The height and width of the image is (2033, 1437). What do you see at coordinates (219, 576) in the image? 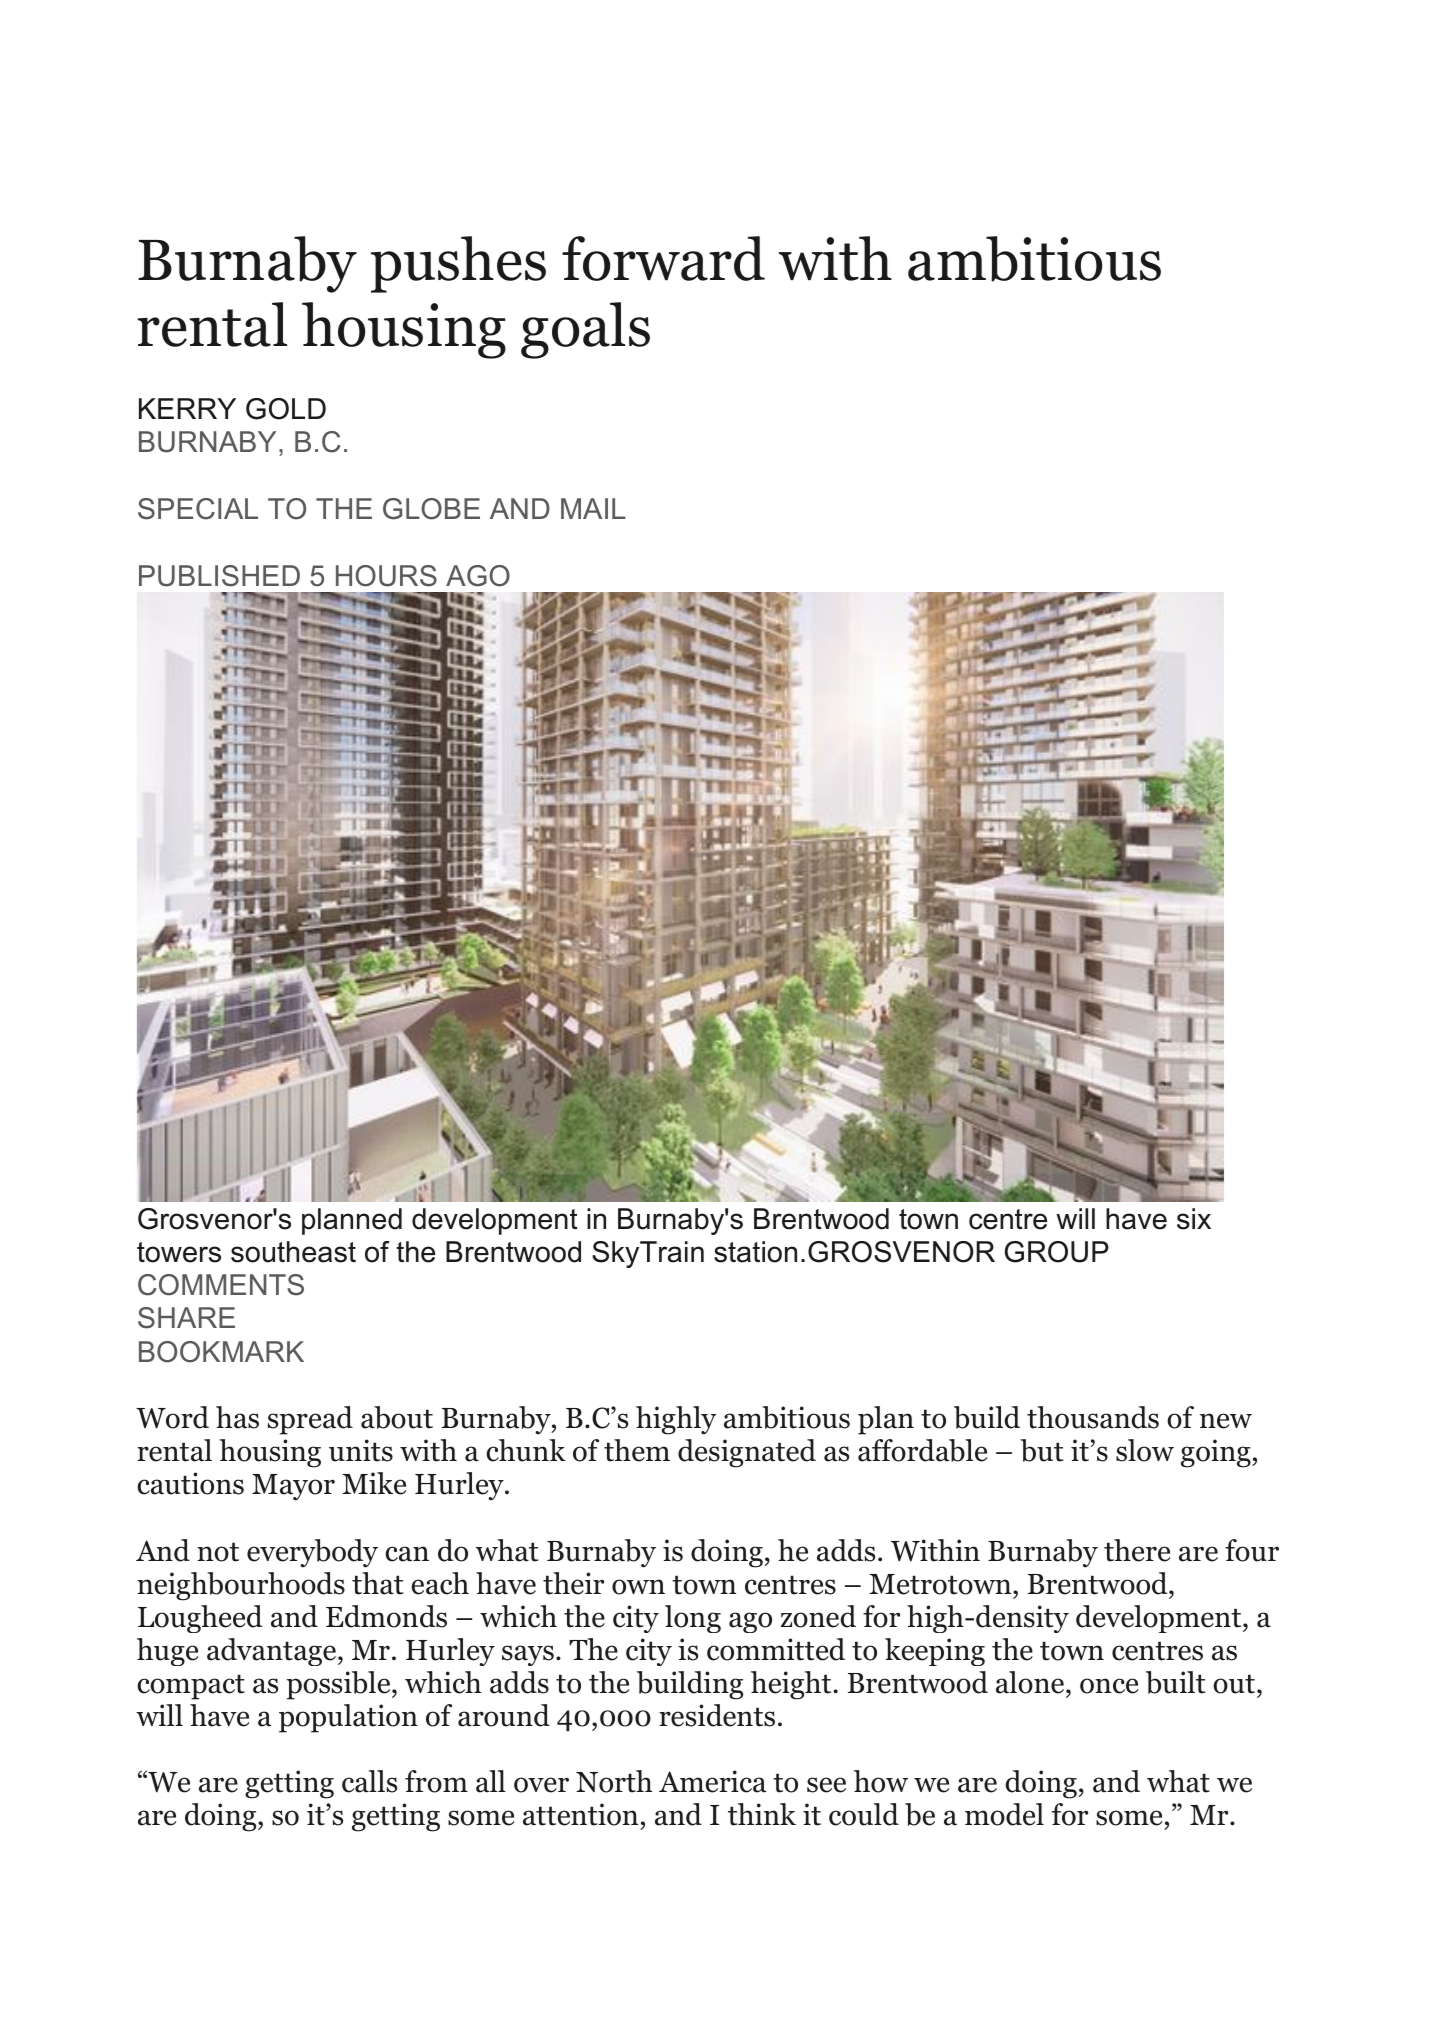
I see `PUBLISHED` at bounding box center [219, 576].
